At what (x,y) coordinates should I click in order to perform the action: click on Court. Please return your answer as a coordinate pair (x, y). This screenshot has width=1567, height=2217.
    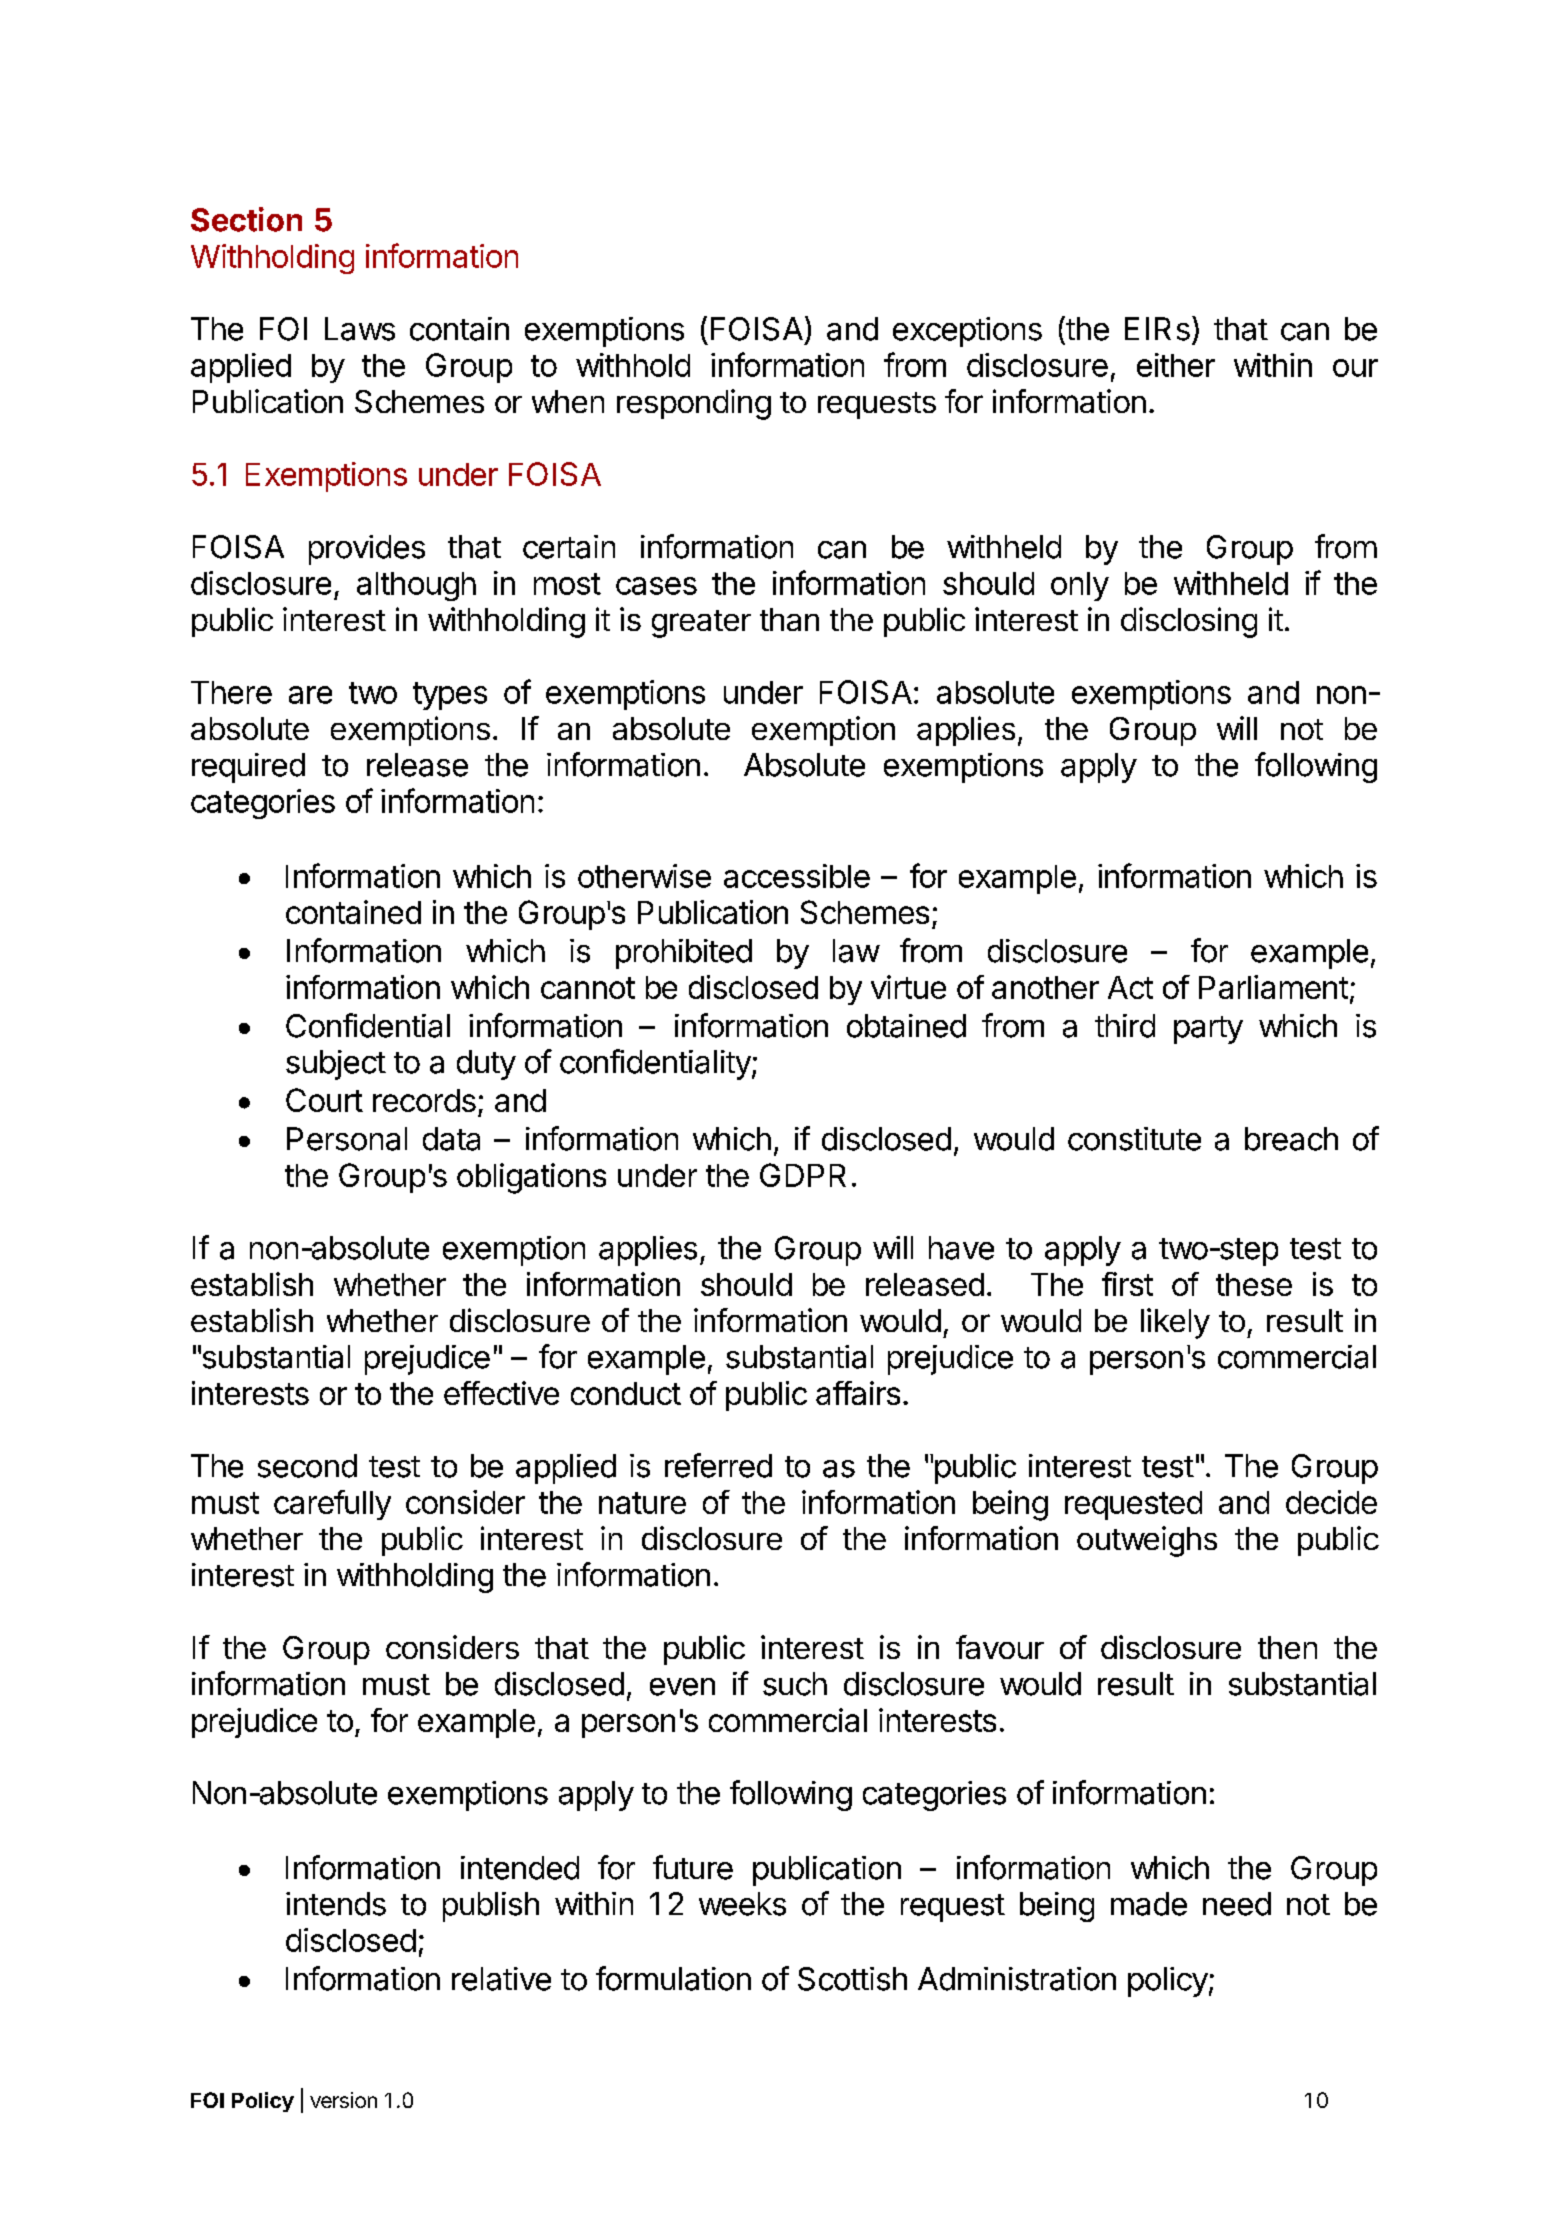
    Looking at the image, I should click on (324, 1100).
